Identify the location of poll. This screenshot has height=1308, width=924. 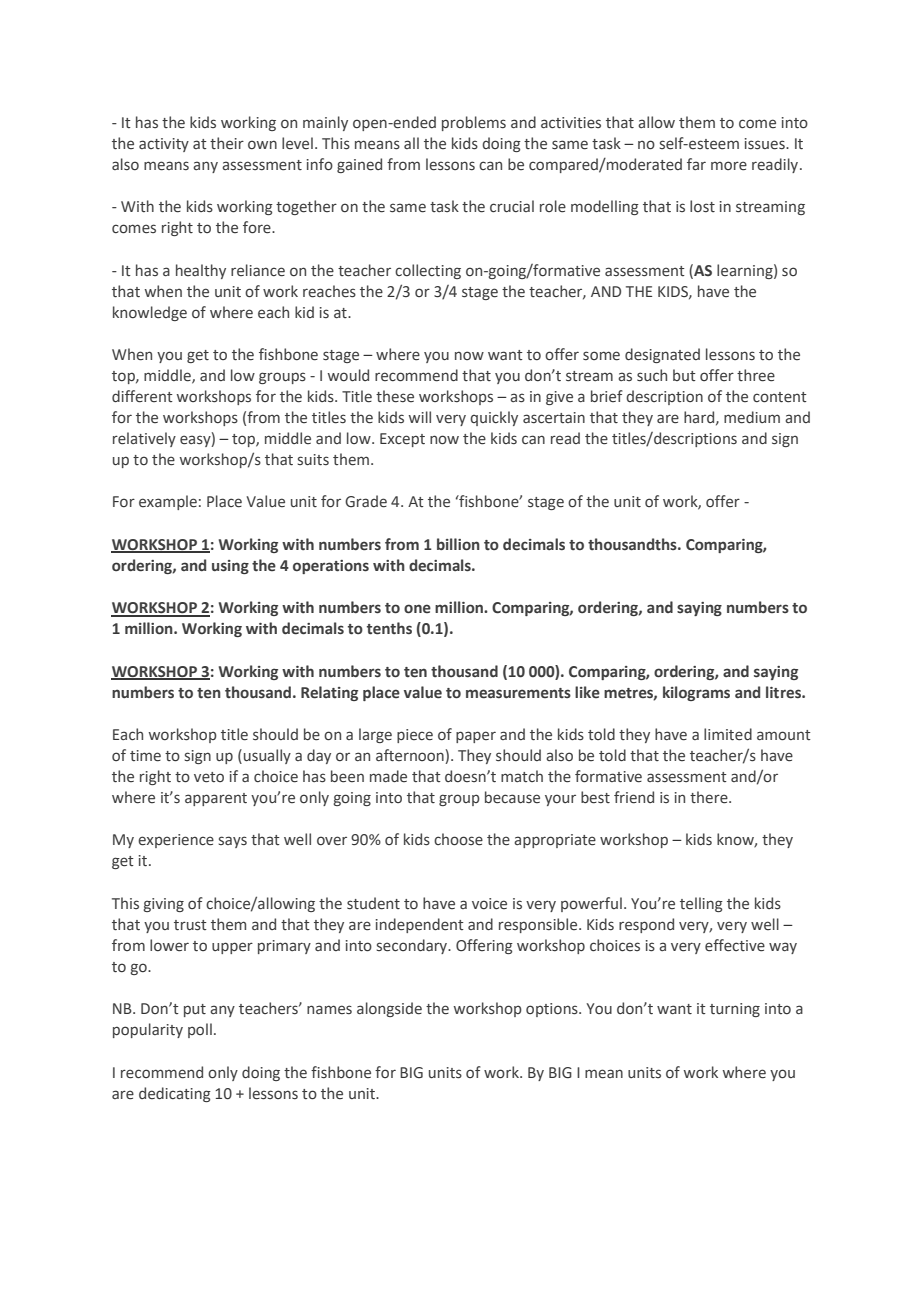
(200, 1030).
